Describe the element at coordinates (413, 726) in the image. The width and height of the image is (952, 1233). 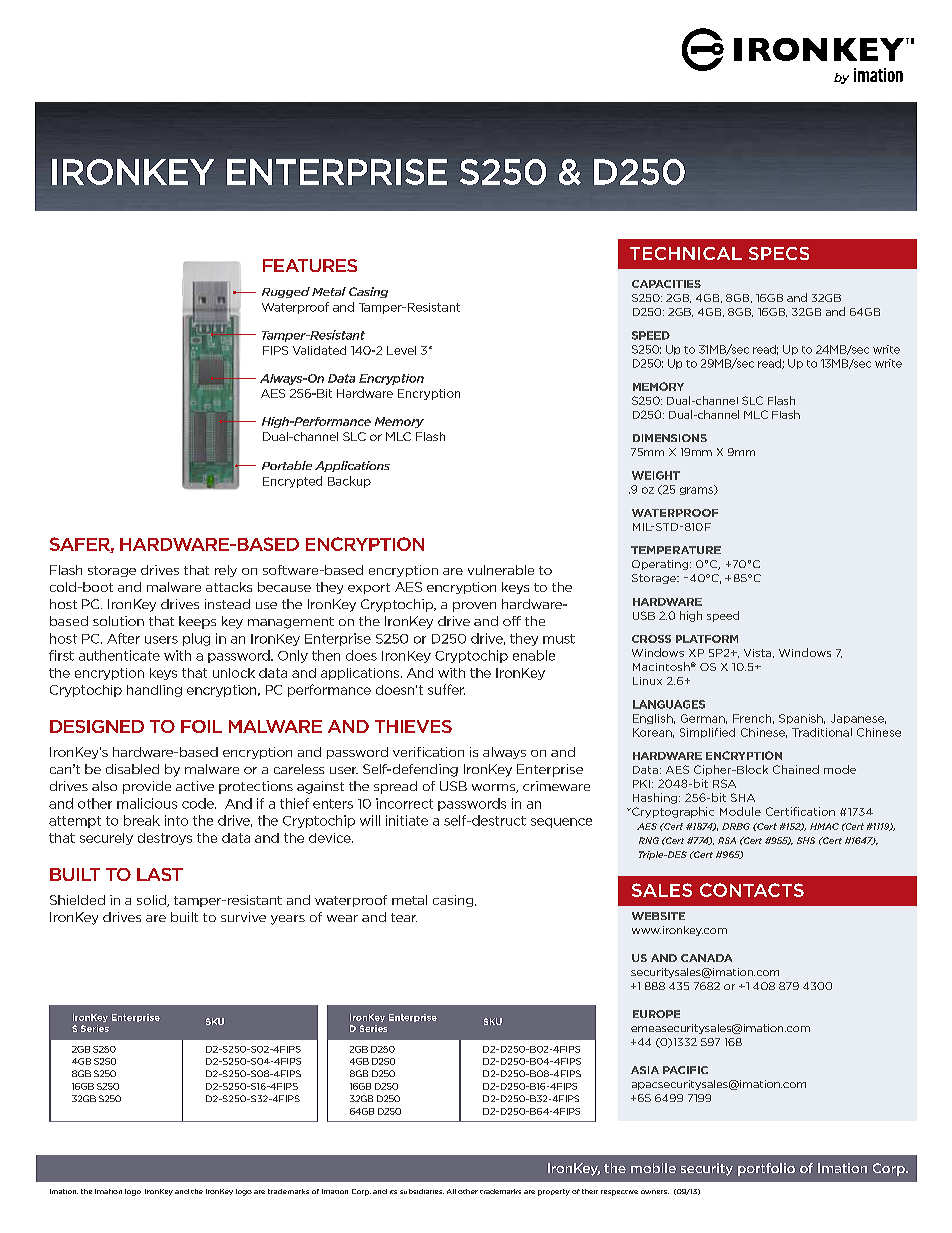
I see `THIEVES` at that location.
